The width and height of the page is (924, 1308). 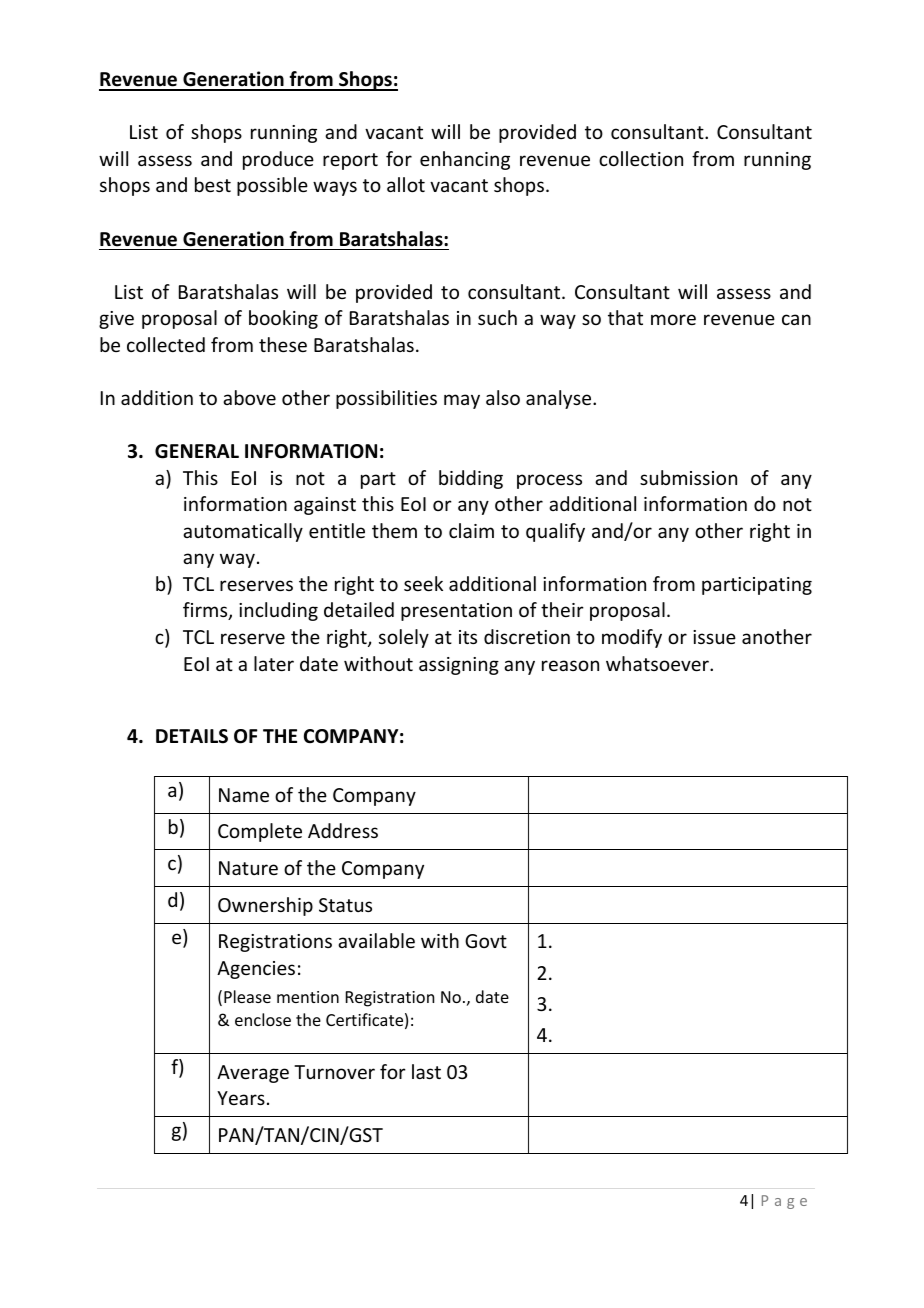 I want to click on whatsoever, so click(x=658, y=663).
